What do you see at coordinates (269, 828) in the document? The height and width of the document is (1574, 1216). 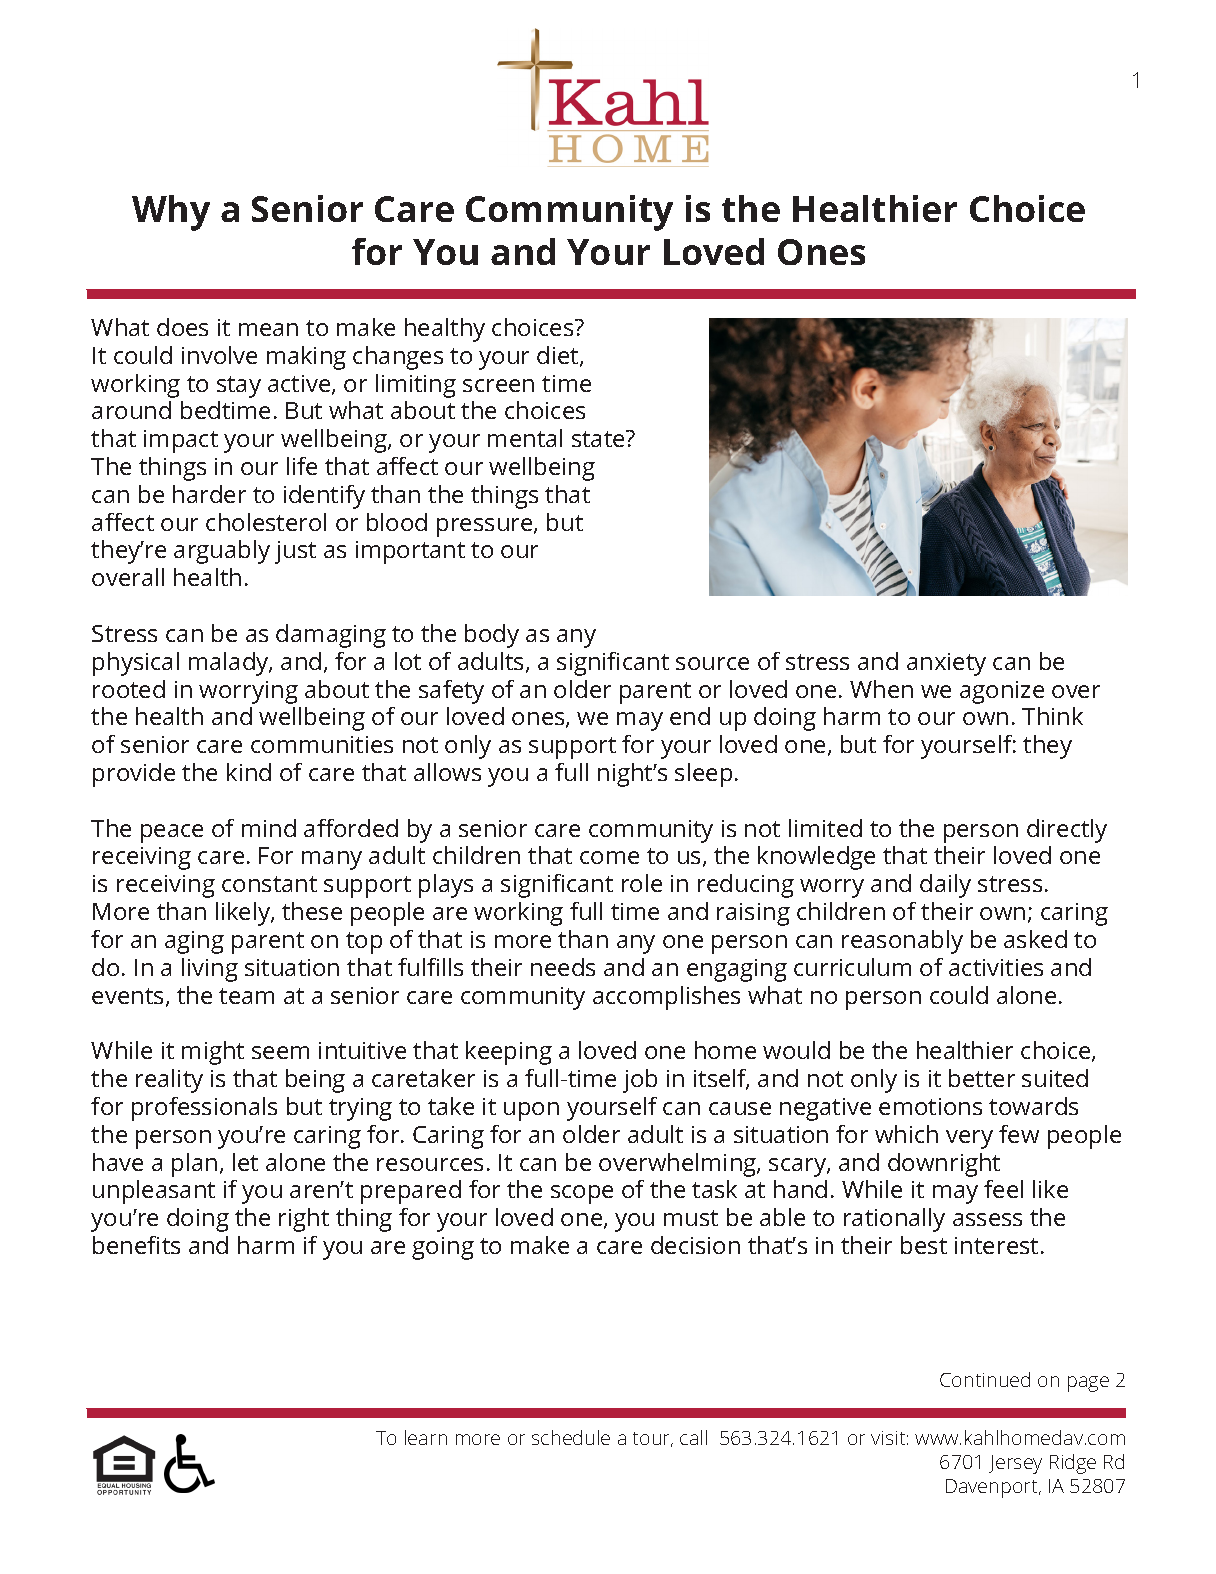 I see `mind` at bounding box center [269, 828].
